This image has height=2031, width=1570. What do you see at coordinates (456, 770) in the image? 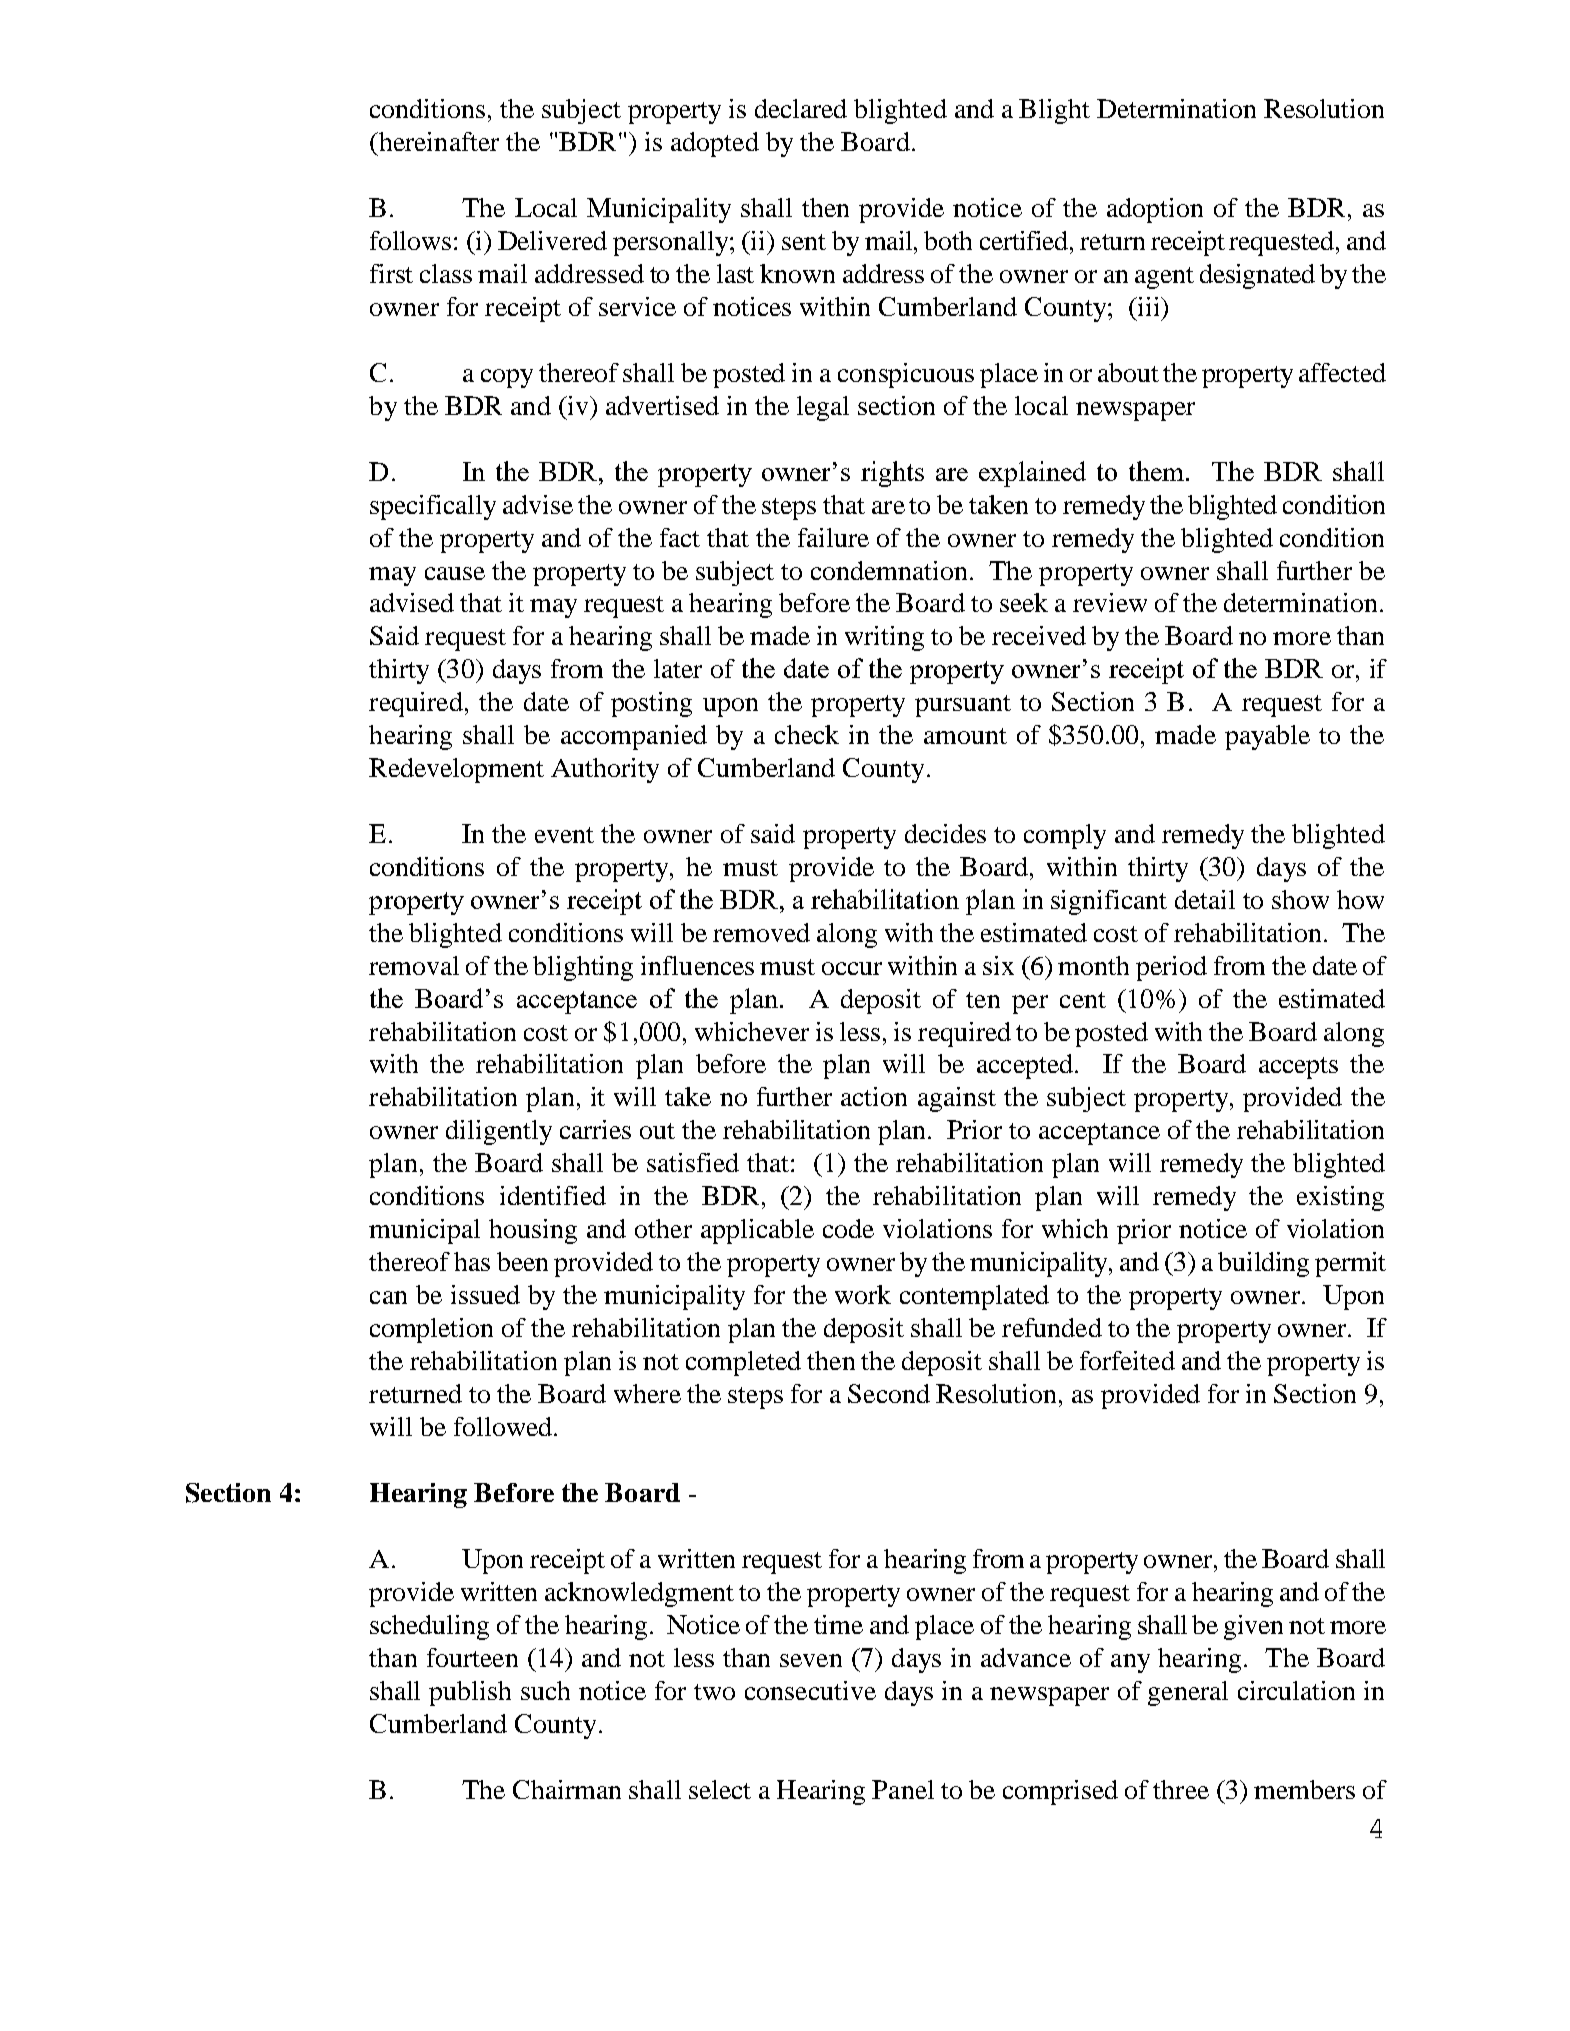
I see `Redevelopment` at bounding box center [456, 770].
